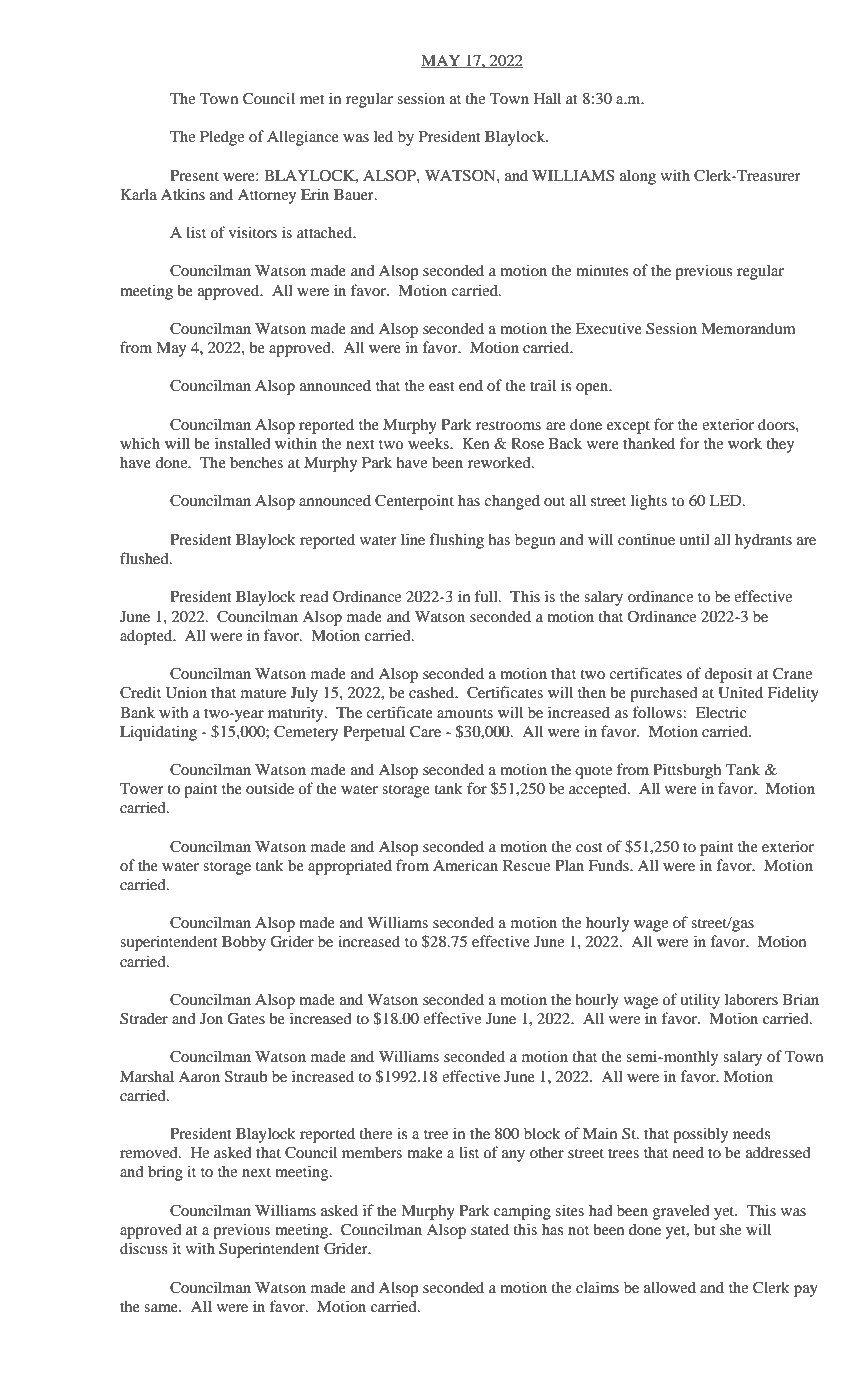 This screenshot has width=849, height=1400. I want to click on Hall, so click(547, 98).
